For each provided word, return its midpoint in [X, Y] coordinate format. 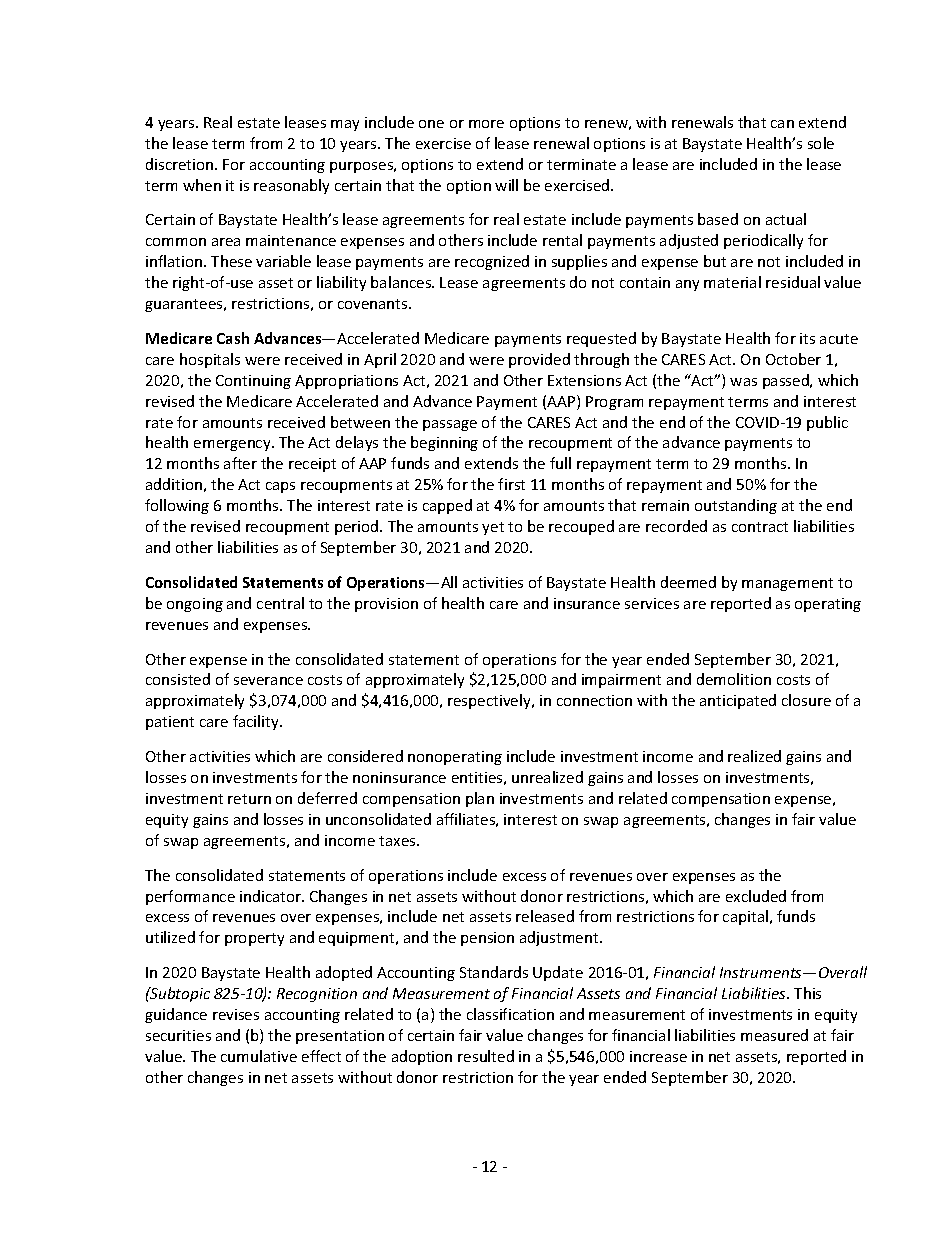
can [782, 124]
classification [510, 1014]
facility [257, 722]
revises [236, 1014]
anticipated [738, 701]
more [486, 124]
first [511, 484]
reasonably [291, 186]
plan [480, 799]
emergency [233, 445]
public [827, 423]
